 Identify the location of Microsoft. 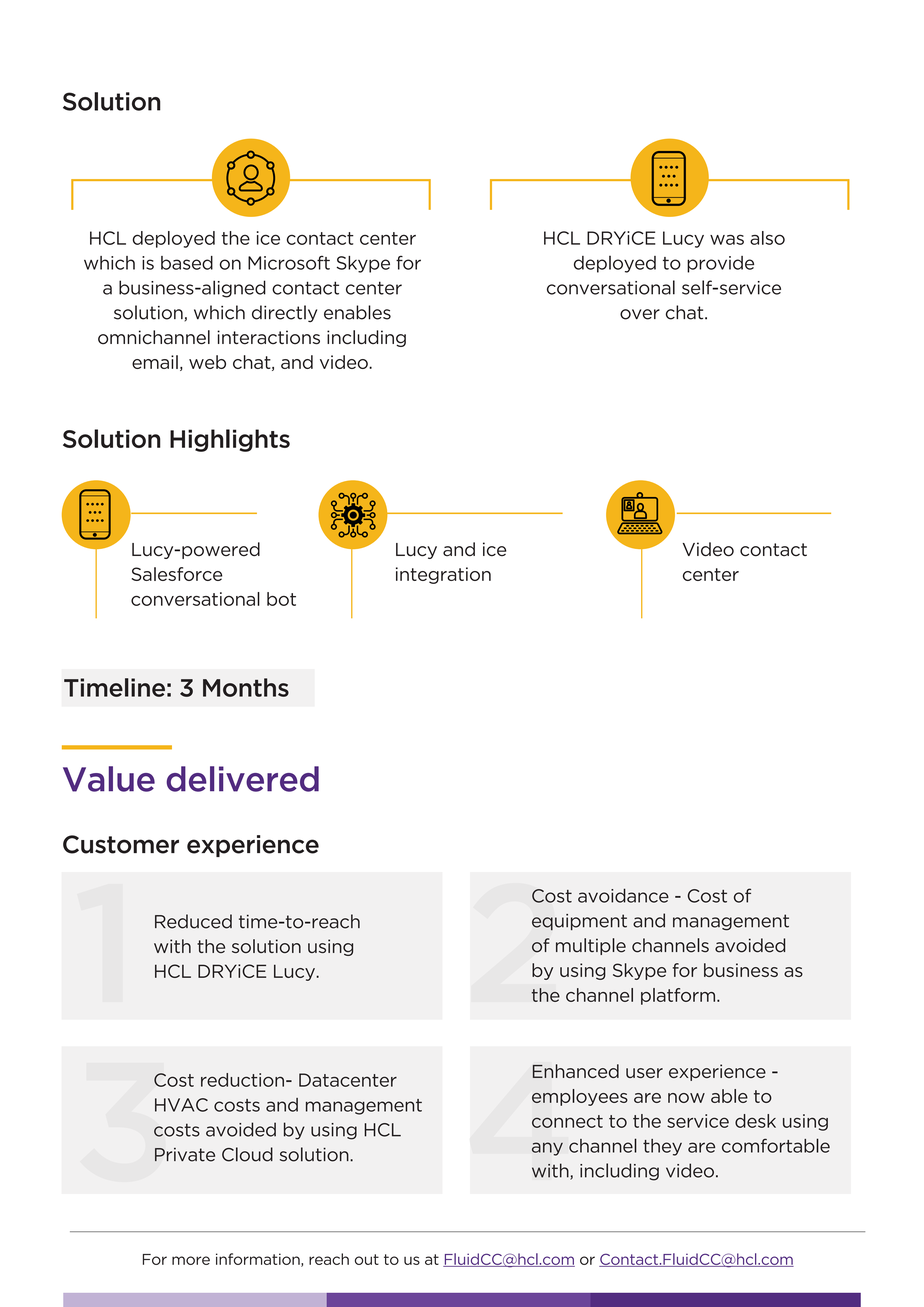
(289, 262).
